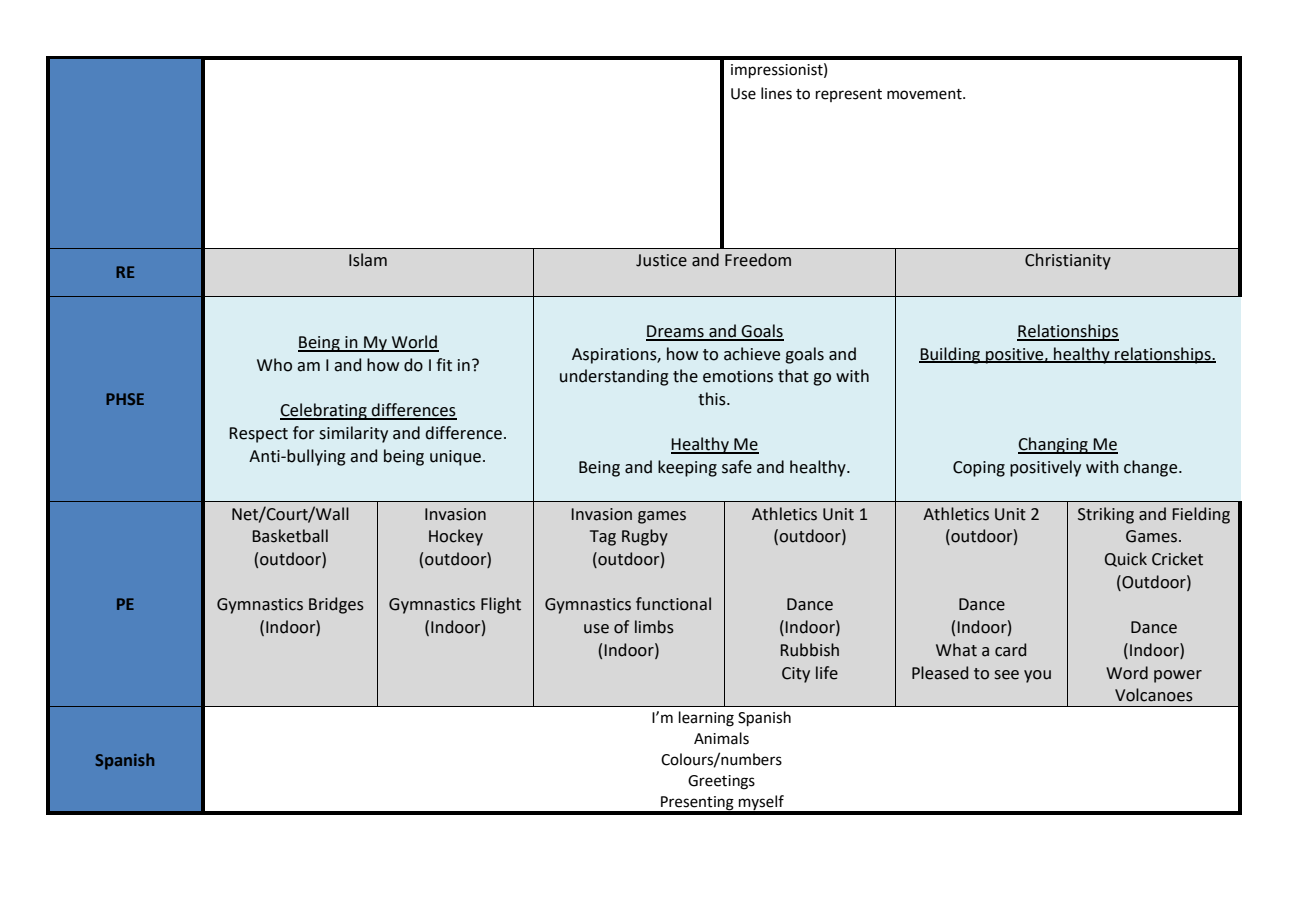 The image size is (1308, 924). I want to click on safe, so click(737, 467).
